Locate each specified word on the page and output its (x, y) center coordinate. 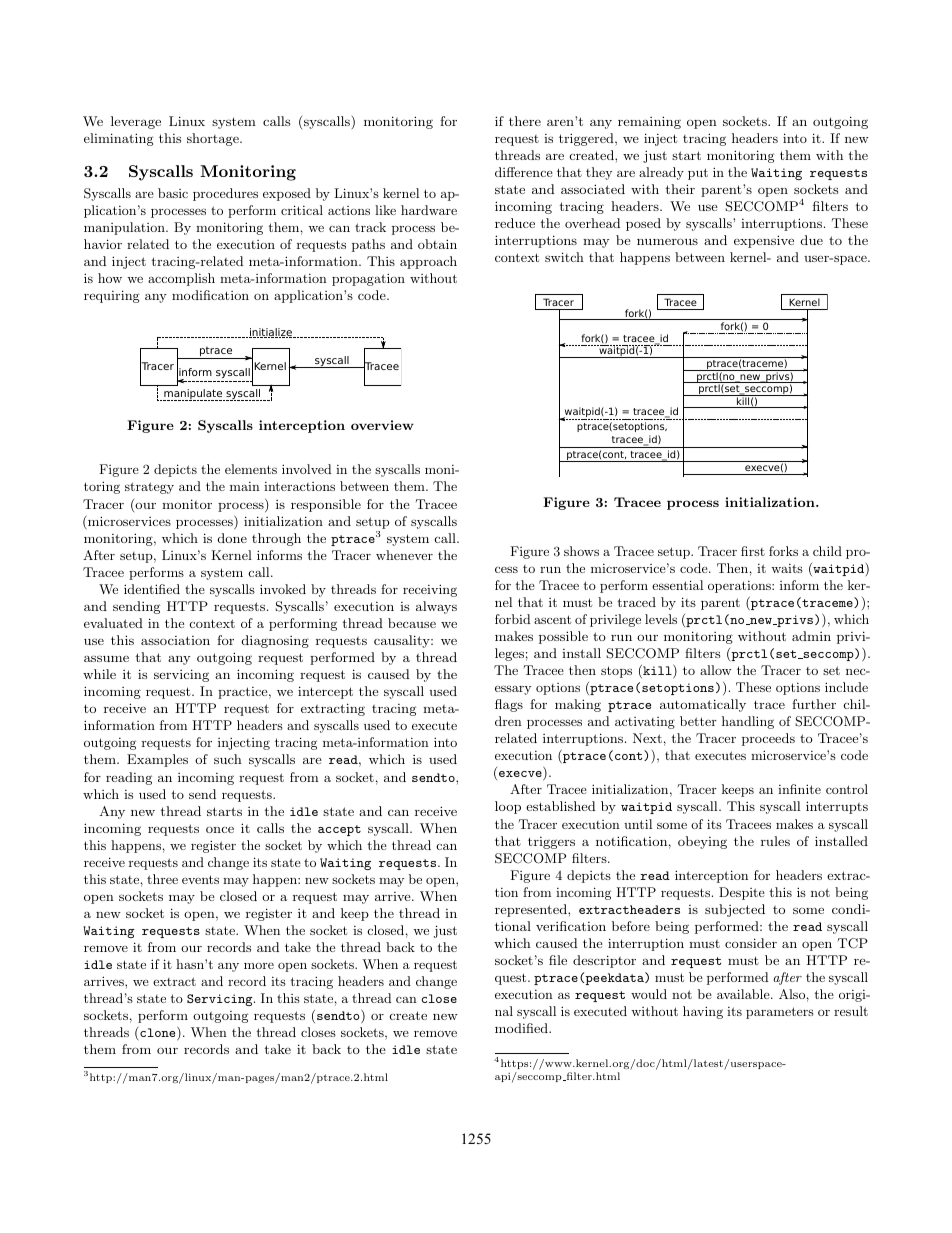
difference (524, 172)
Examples (157, 760)
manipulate (194, 395)
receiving (430, 590)
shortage (214, 139)
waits (787, 568)
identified (152, 589)
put (698, 174)
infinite (799, 789)
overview (382, 425)
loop (508, 807)
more (259, 966)
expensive (764, 241)
